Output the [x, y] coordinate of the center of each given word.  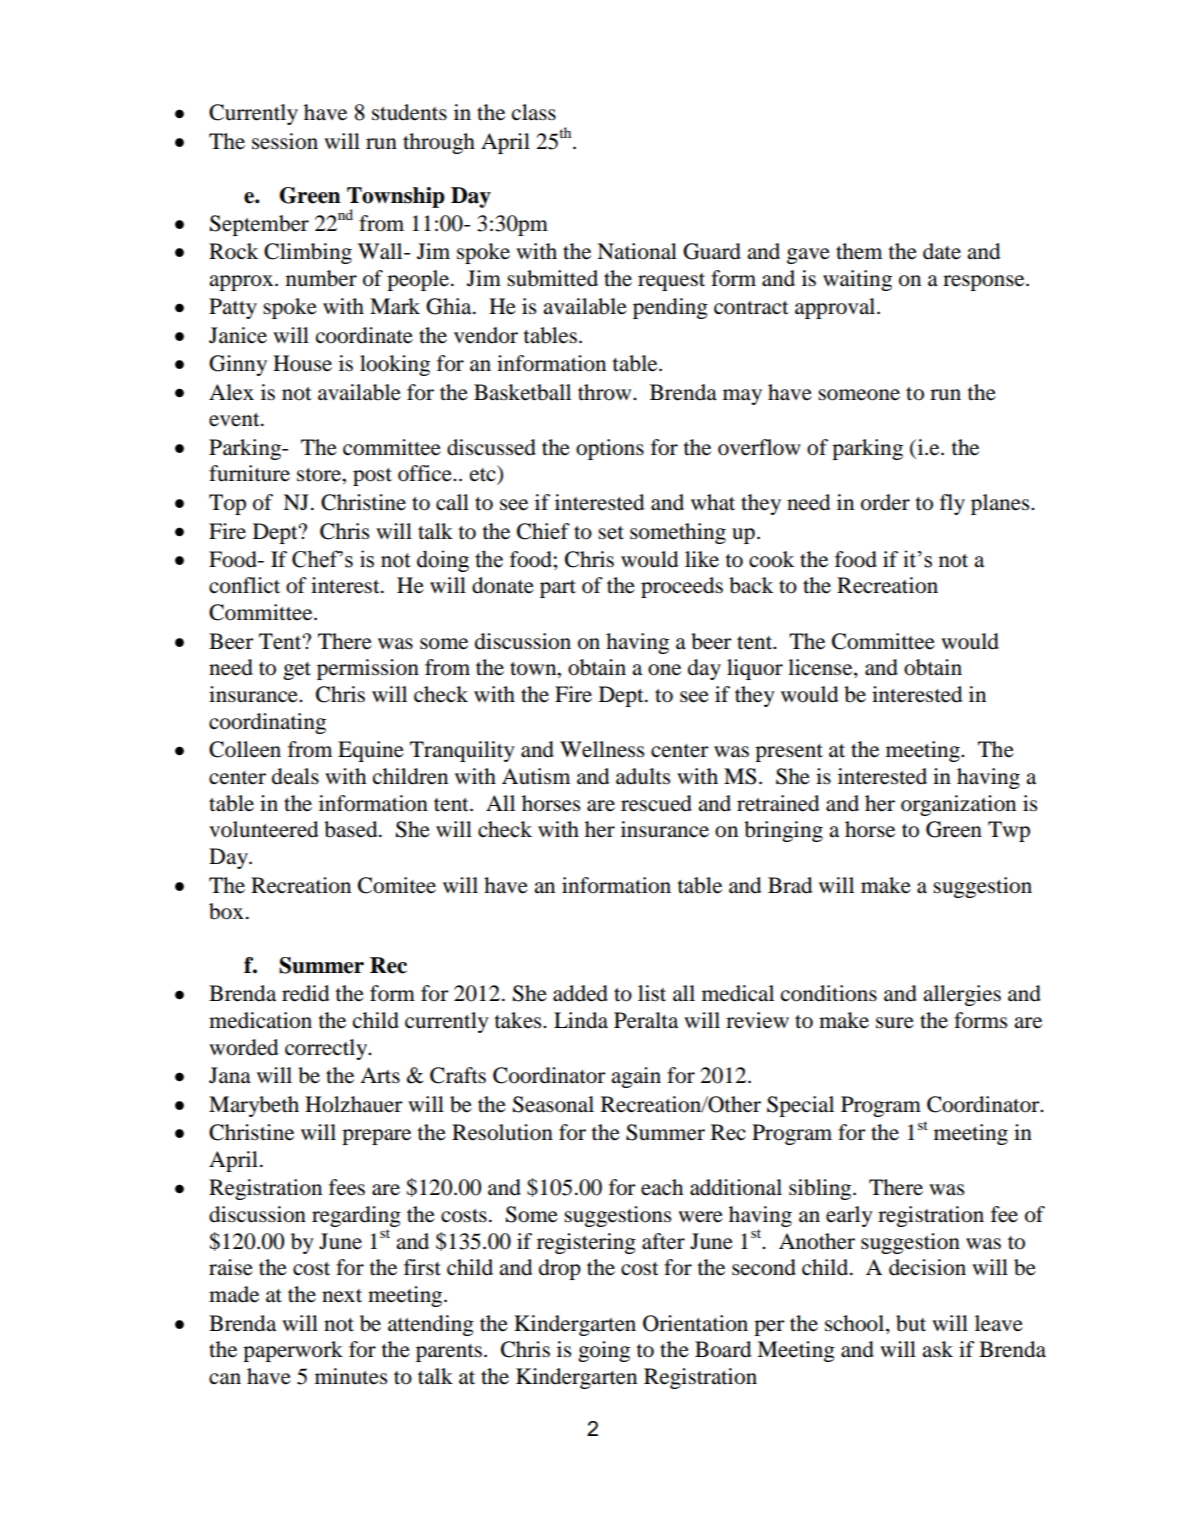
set [611, 533]
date [942, 251]
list [652, 993]
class [534, 112]
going [604, 1351]
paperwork [293, 1351]
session [285, 141]
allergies [962, 995]
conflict [244, 585]
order [885, 502]
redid [305, 993]
